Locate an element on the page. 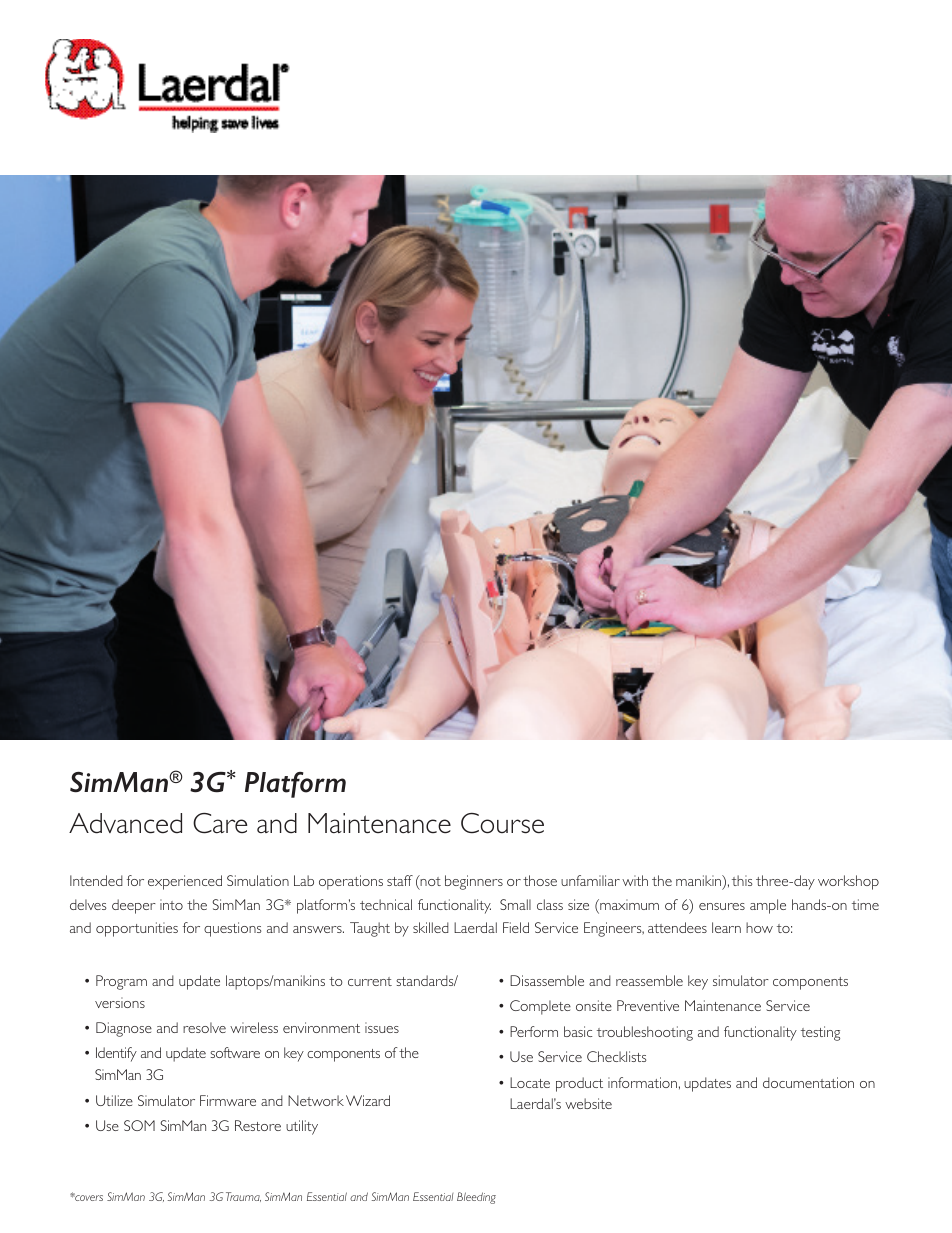 The width and height of the document is (952, 1233). Trauma is located at coordinates (243, 1197).
